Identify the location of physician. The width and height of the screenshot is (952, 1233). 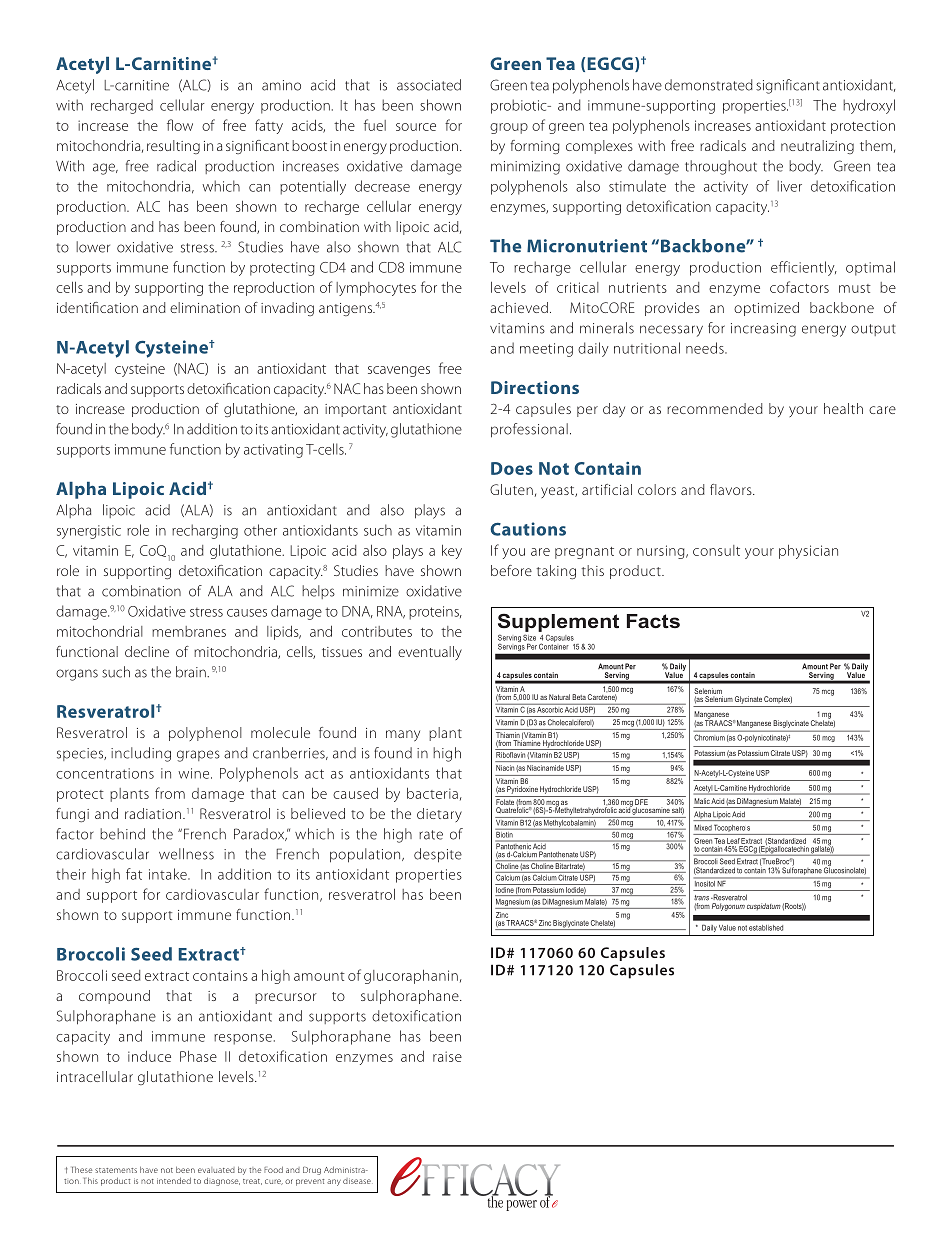
(808, 552).
